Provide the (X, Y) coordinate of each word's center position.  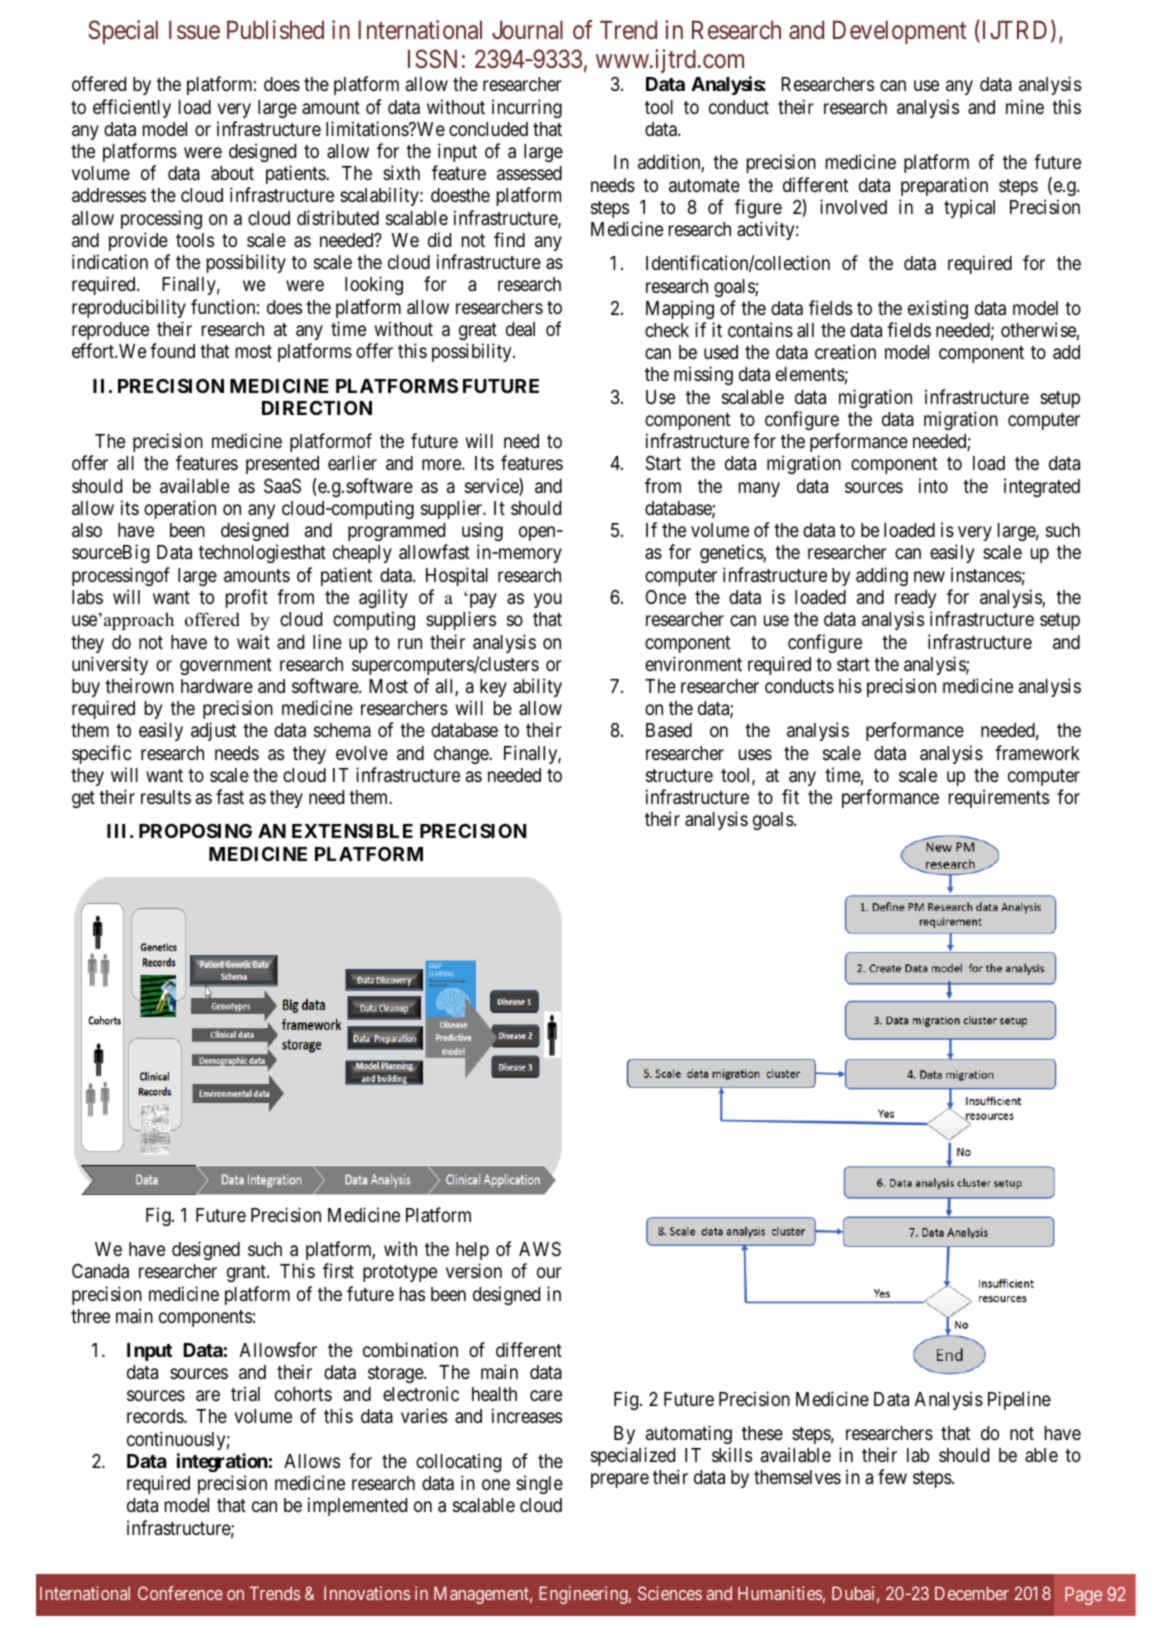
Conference (180, 1593)
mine (1025, 106)
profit (247, 598)
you (548, 600)
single (539, 1484)
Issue (194, 30)
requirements (999, 798)
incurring (527, 108)
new (929, 576)
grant (247, 1273)
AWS (540, 1249)
